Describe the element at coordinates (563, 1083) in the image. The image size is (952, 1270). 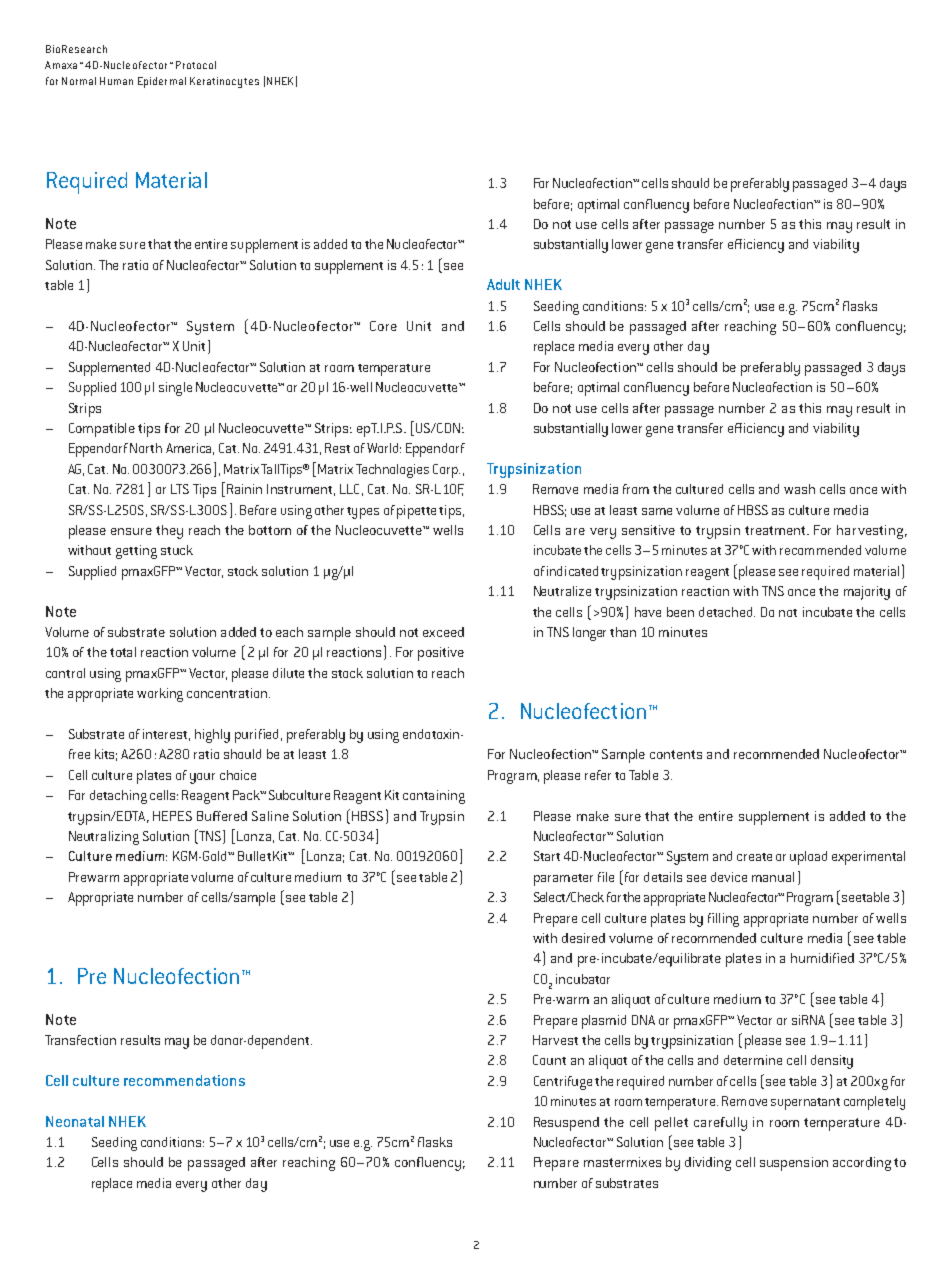
I see `Centrifuge` at that location.
